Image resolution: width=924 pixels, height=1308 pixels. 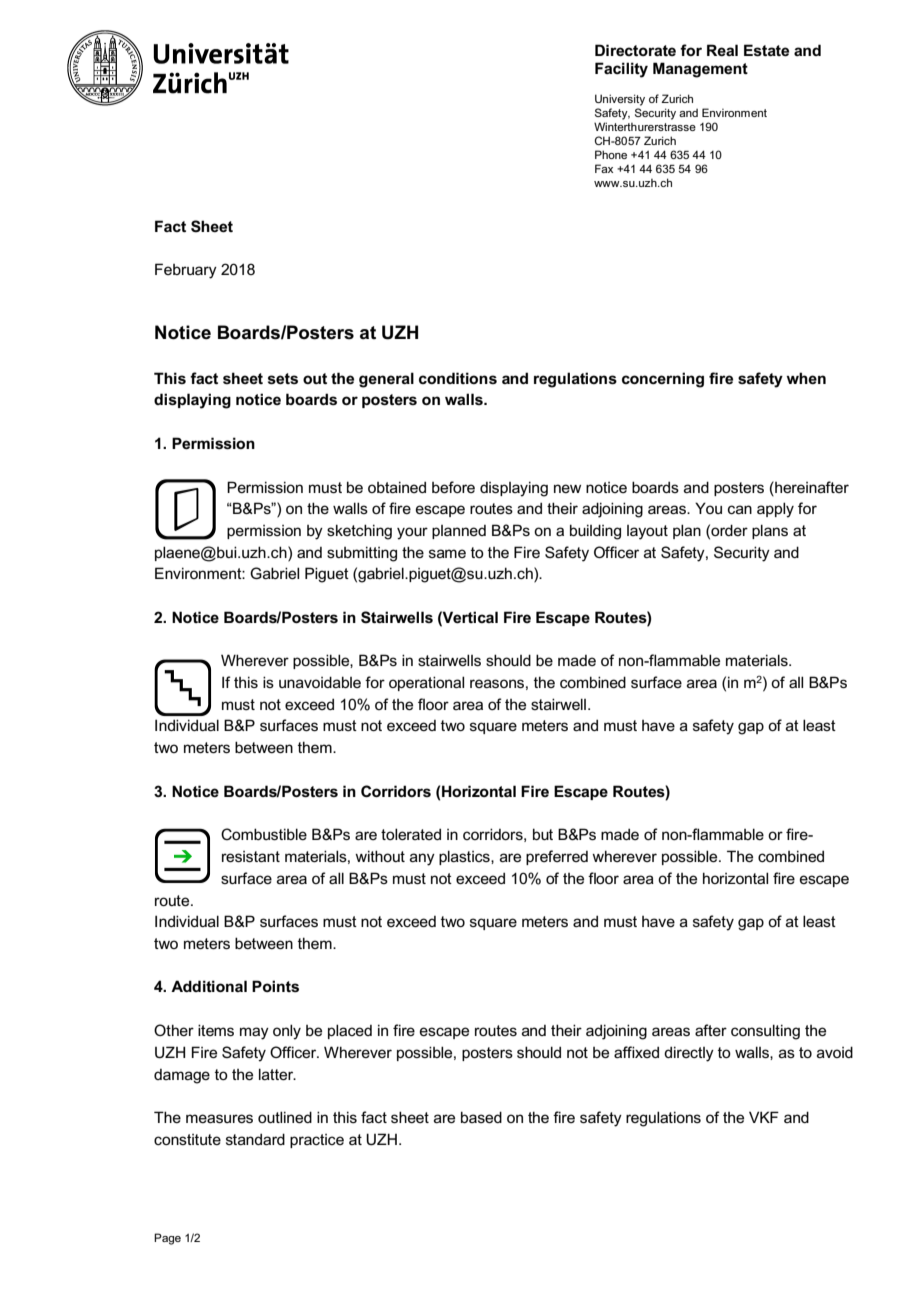 I want to click on Combustible, so click(x=264, y=834).
